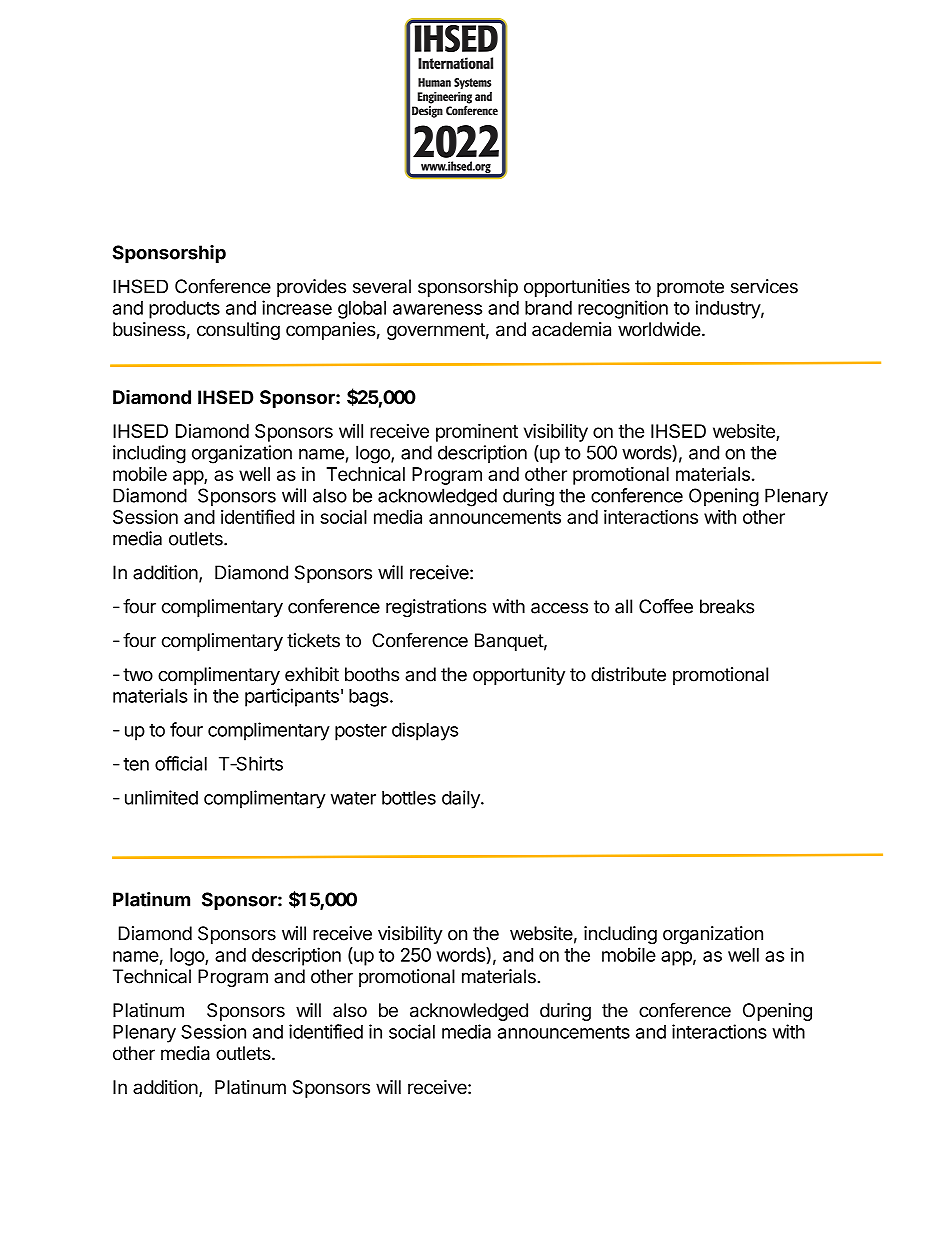 This page has height=1233, width=952. What do you see at coordinates (184, 310) in the page?
I see `products` at bounding box center [184, 310].
